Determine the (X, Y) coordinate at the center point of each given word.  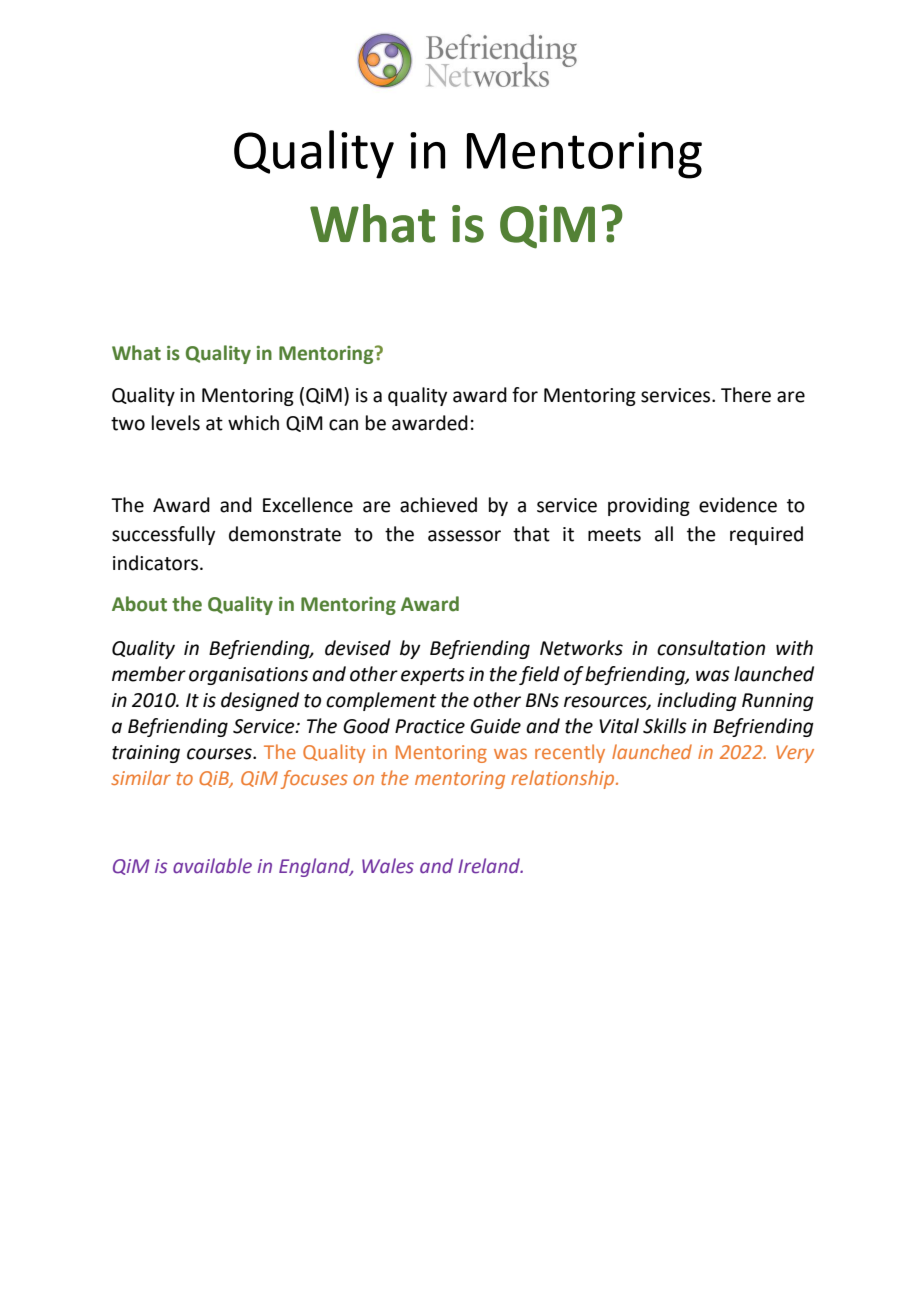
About (139, 604)
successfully (163, 535)
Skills (665, 726)
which (253, 423)
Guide (495, 726)
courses (220, 754)
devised (358, 648)
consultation (711, 648)
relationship (564, 779)
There (746, 395)
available (212, 866)
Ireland (490, 866)
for (525, 395)
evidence (738, 505)
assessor (464, 536)
